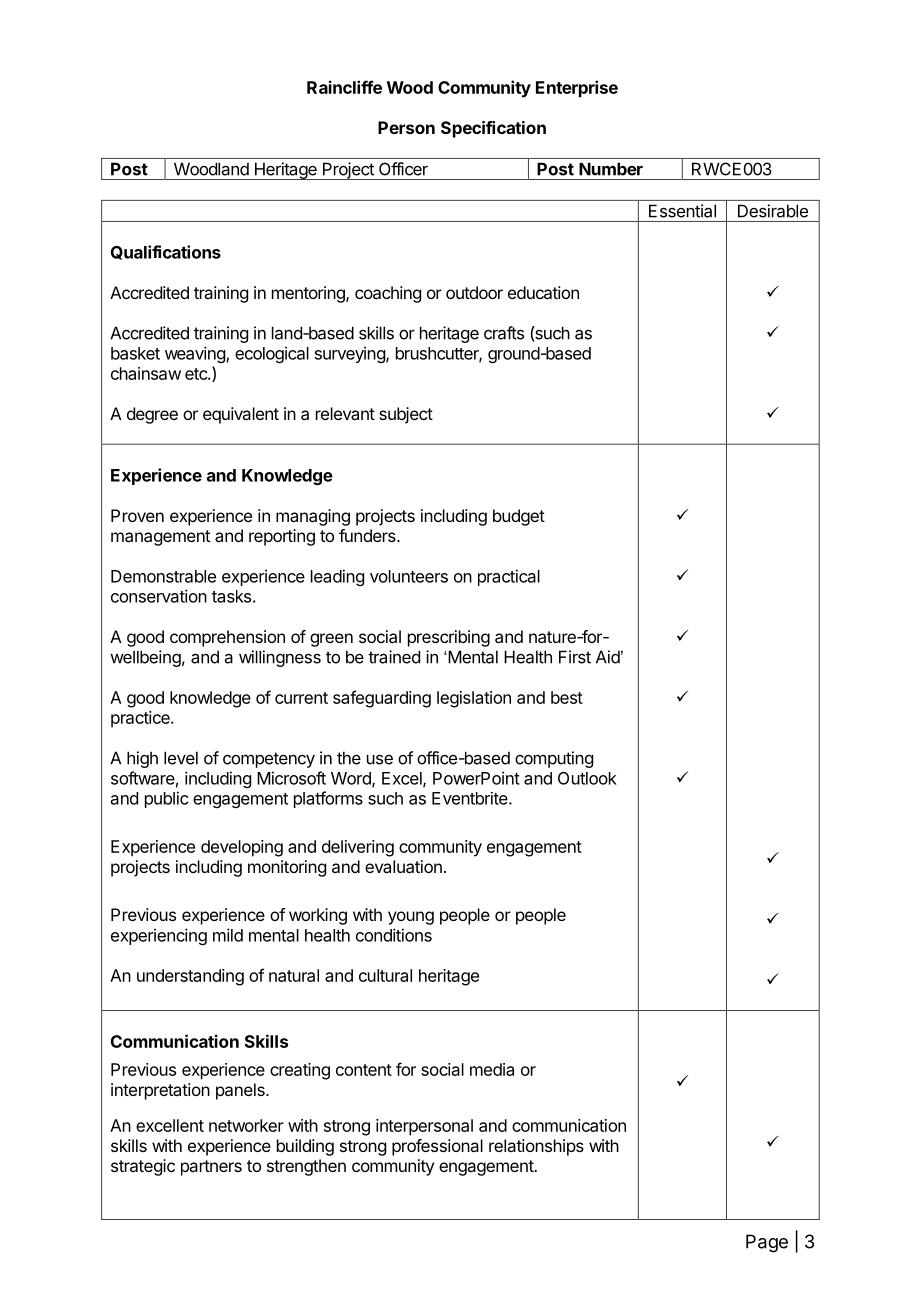 Image resolution: width=924 pixels, height=1308 pixels. Describe the element at coordinates (608, 657) in the document. I see `Aid` at that location.
